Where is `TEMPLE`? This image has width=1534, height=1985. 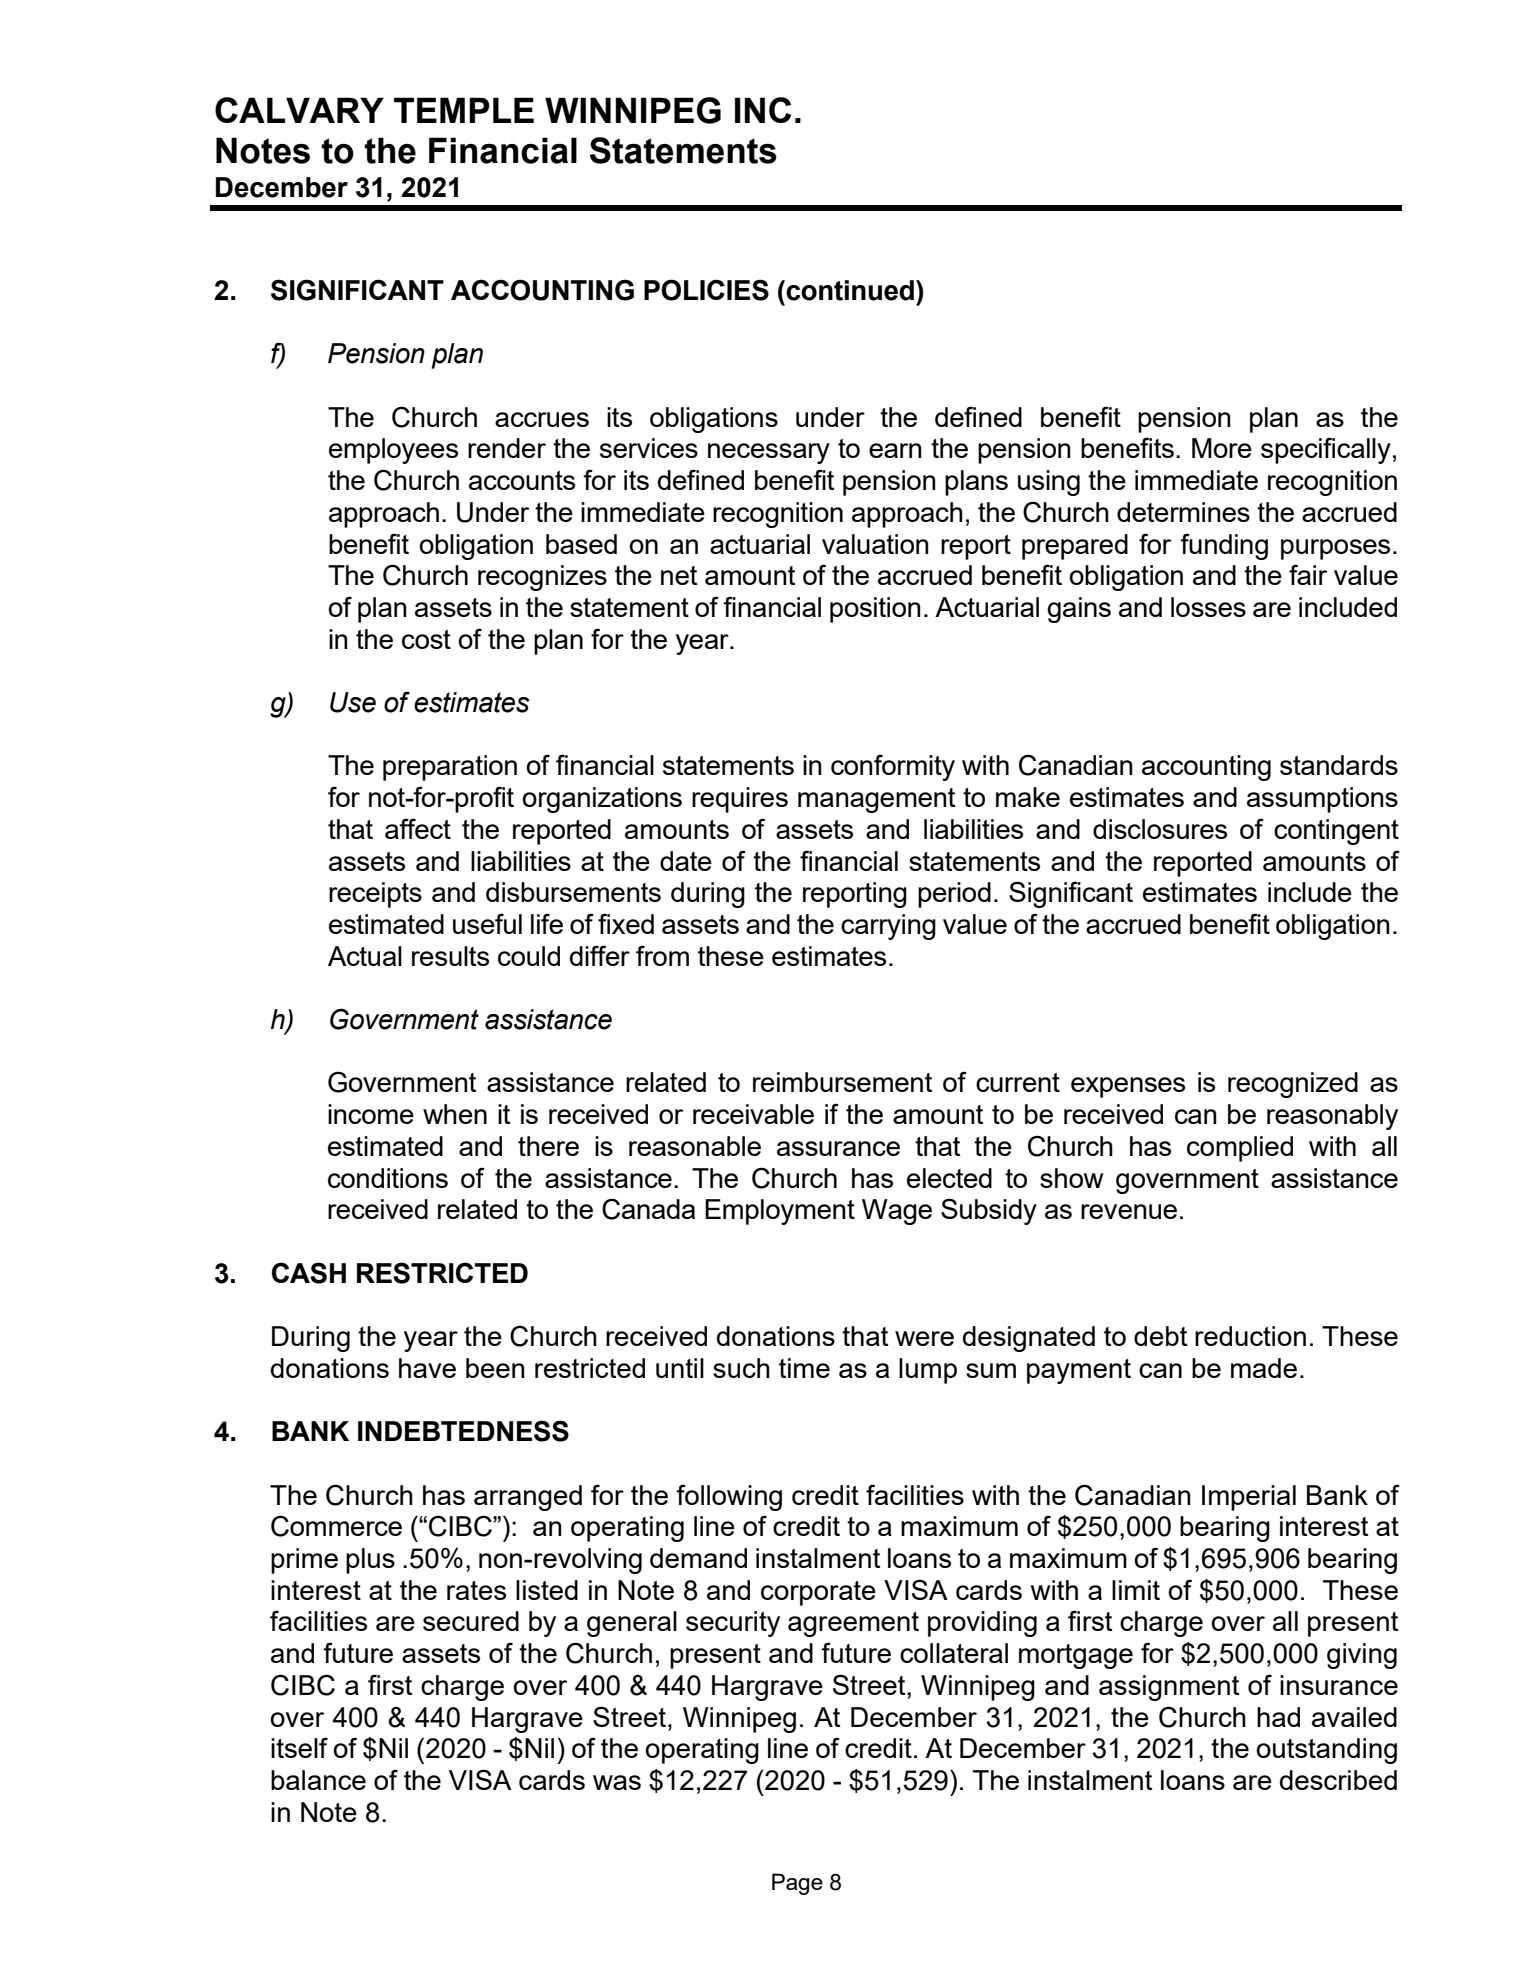 TEMPLE is located at coordinates (464, 110).
